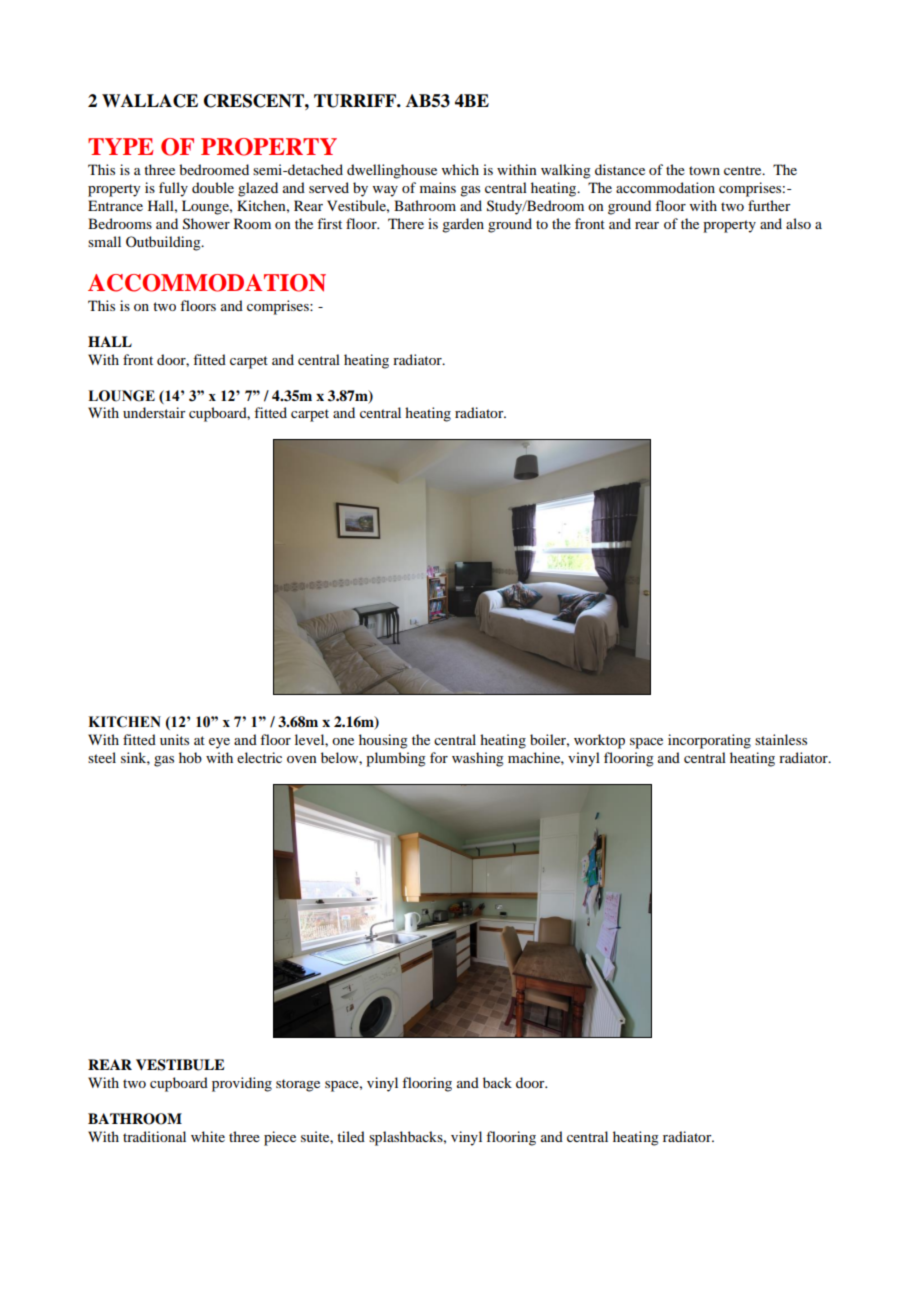 The image size is (924, 1308). What do you see at coordinates (704, 170) in the screenshot?
I see `town` at bounding box center [704, 170].
